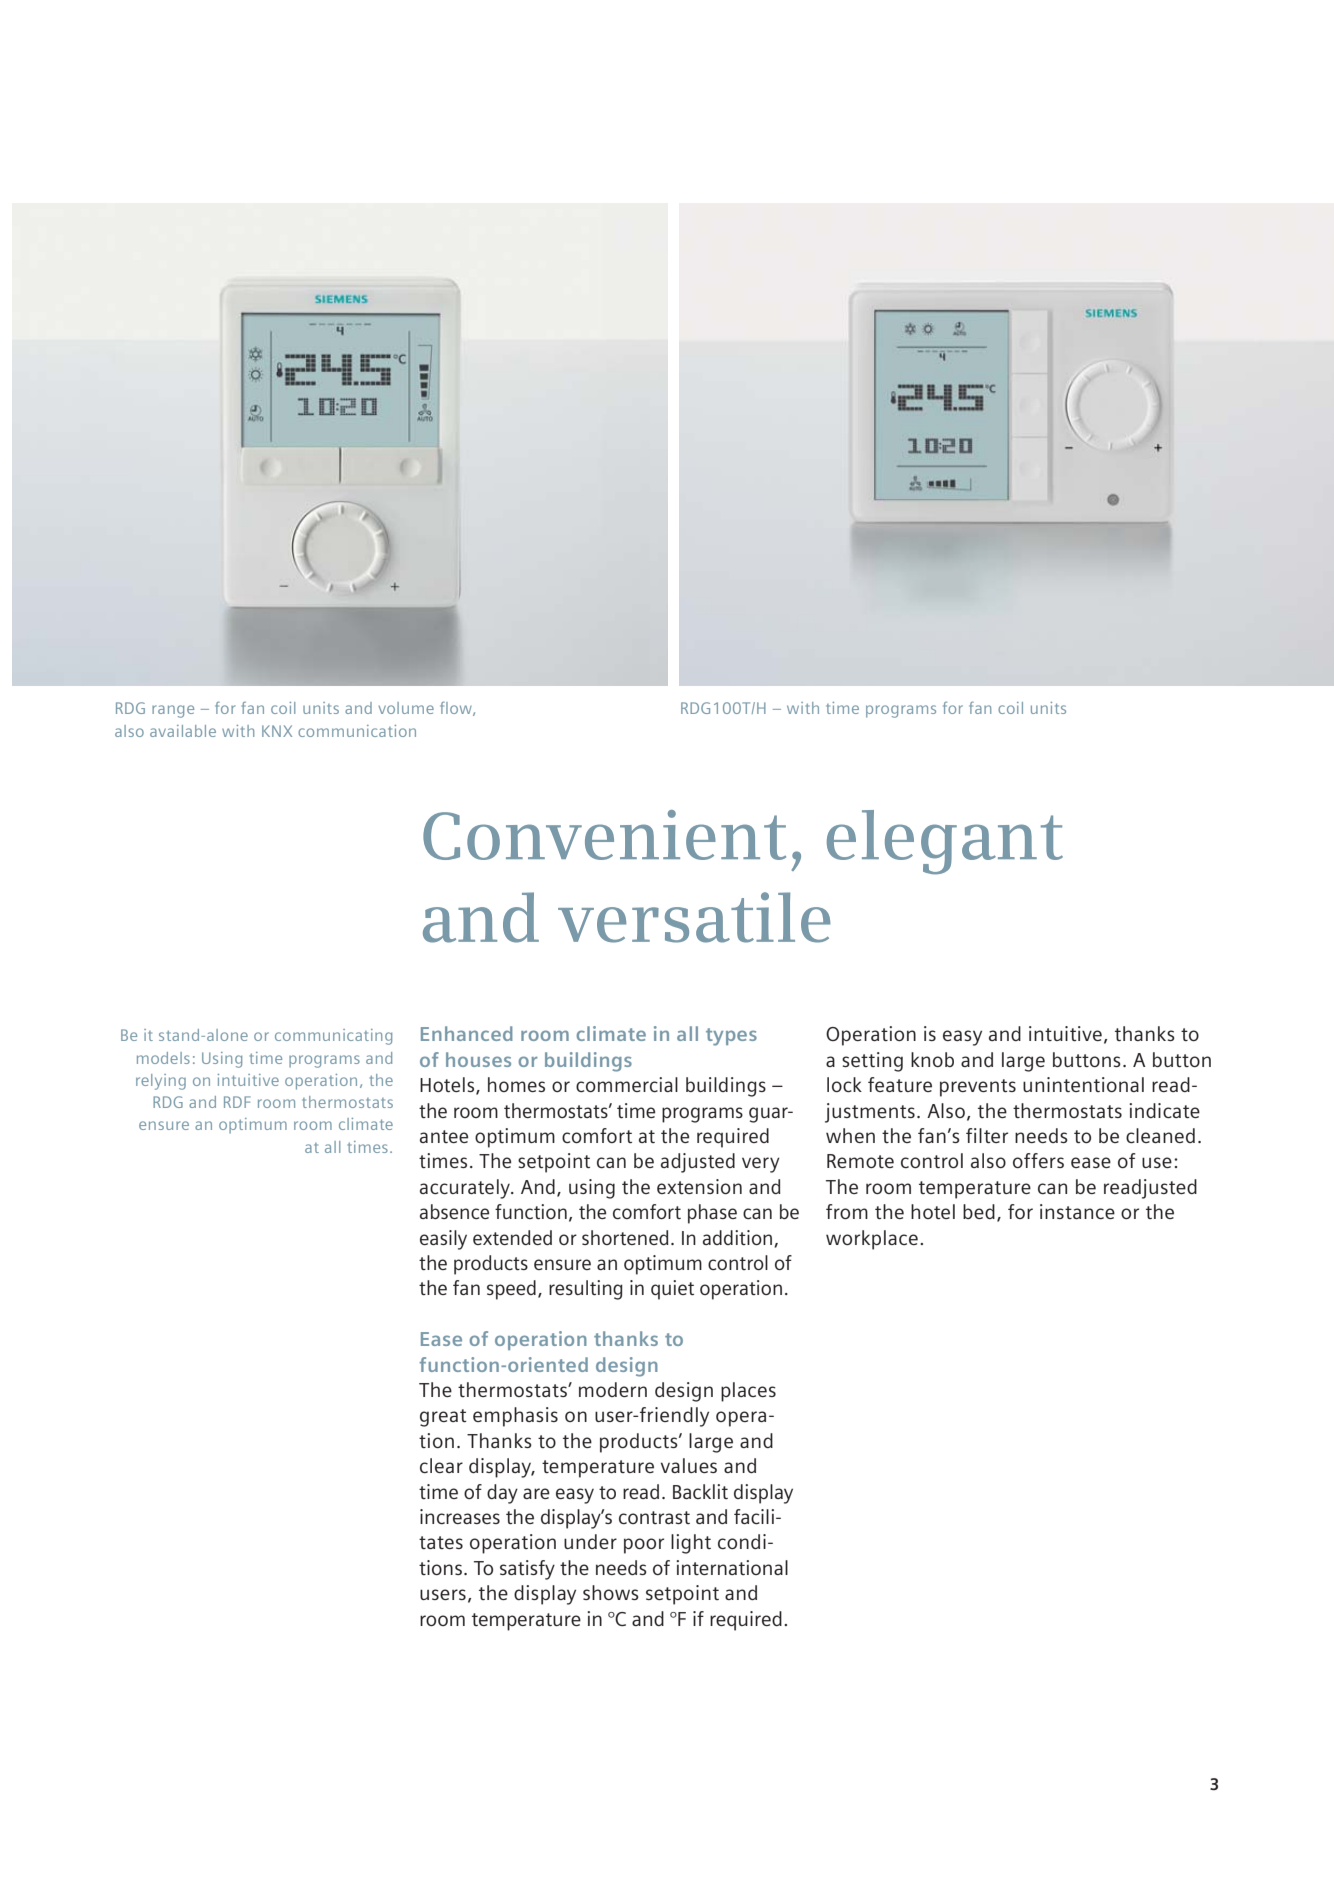 The image size is (1334, 1886). I want to click on quiet, so click(672, 1290).
